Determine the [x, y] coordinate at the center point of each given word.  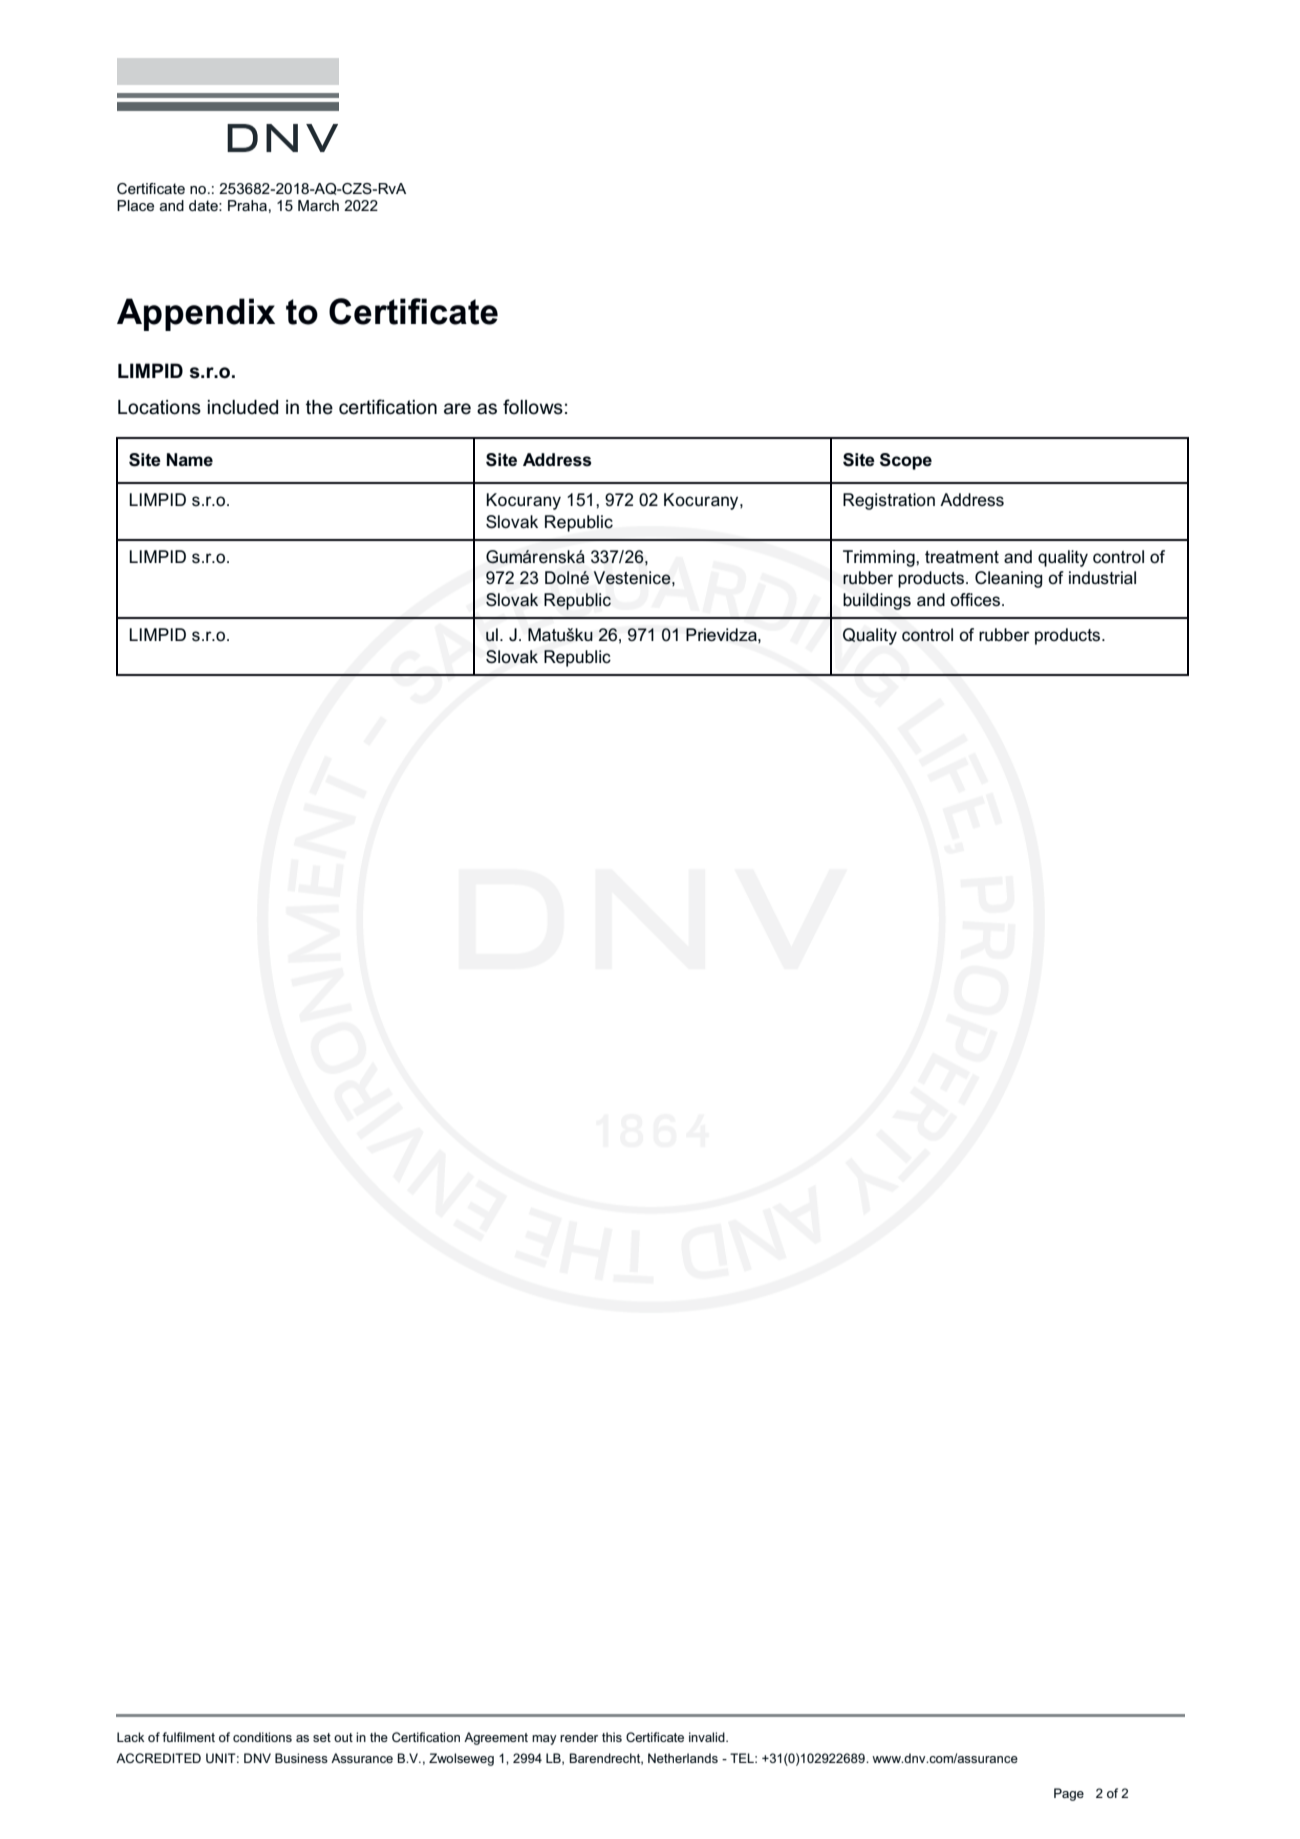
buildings [877, 601]
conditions [262, 1737]
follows [533, 407]
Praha [247, 205]
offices [975, 600]
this [612, 1737]
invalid [708, 1737]
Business [301, 1758]
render [579, 1737]
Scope [906, 461]
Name [190, 460]
